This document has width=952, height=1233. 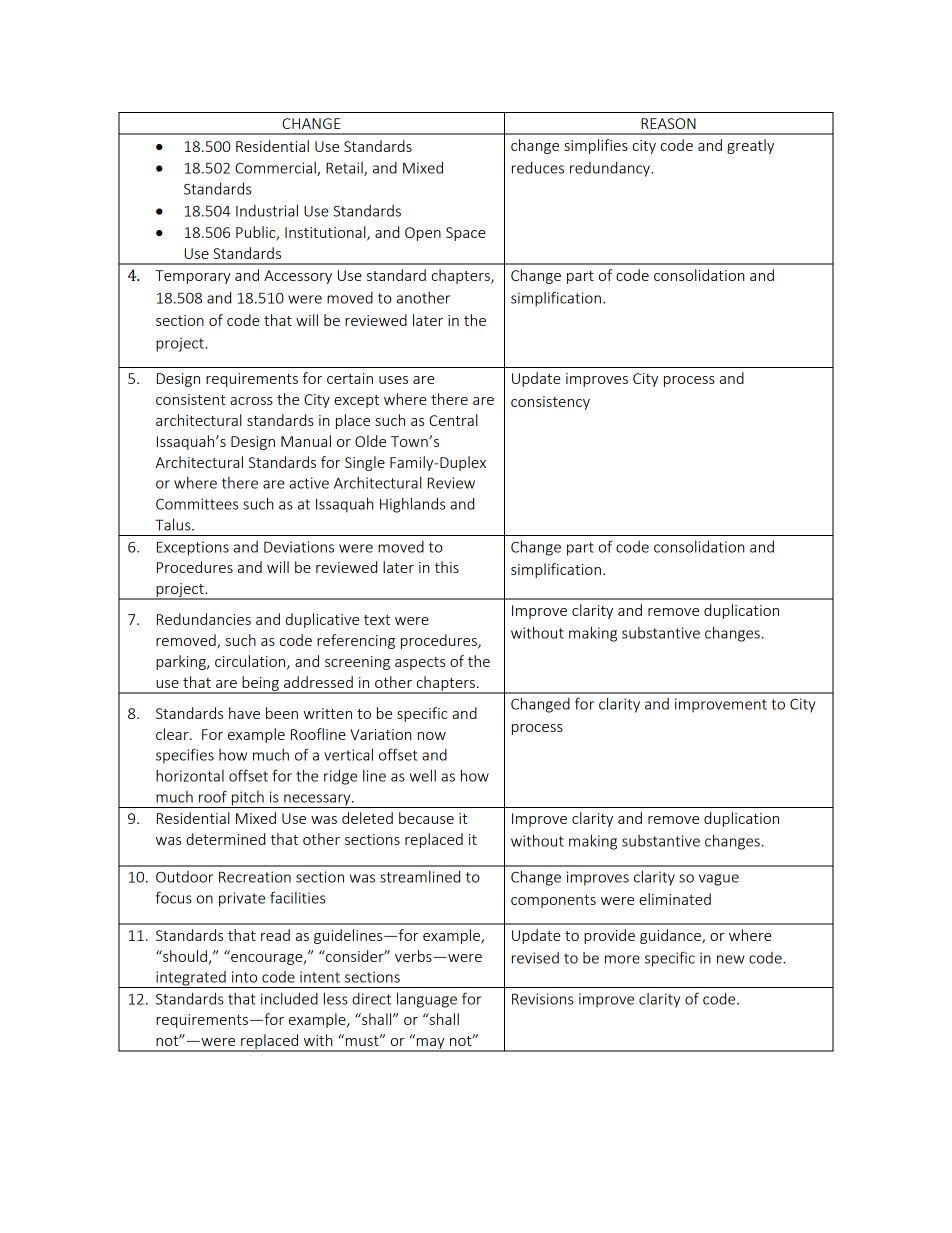 I want to click on consistency, so click(x=550, y=403).
